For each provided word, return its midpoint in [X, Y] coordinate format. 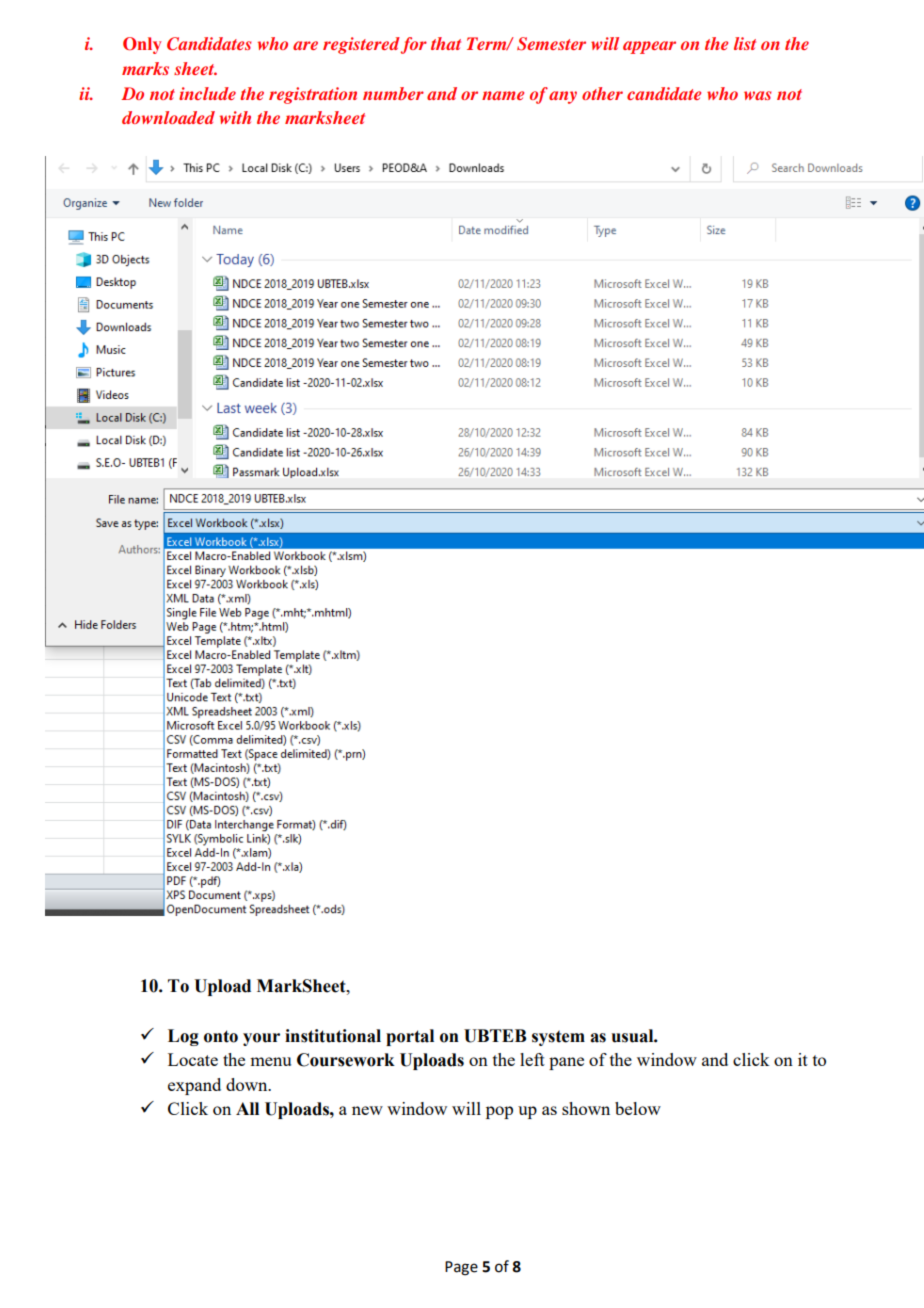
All [247, 1108]
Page [461, 1268]
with [235, 117]
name [503, 95]
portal [410, 1037]
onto [221, 1036]
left [532, 1059]
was [757, 95]
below [638, 1108]
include [207, 93]
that [446, 43]
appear [649, 47]
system [558, 1038]
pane [566, 1063]
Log [183, 1037]
